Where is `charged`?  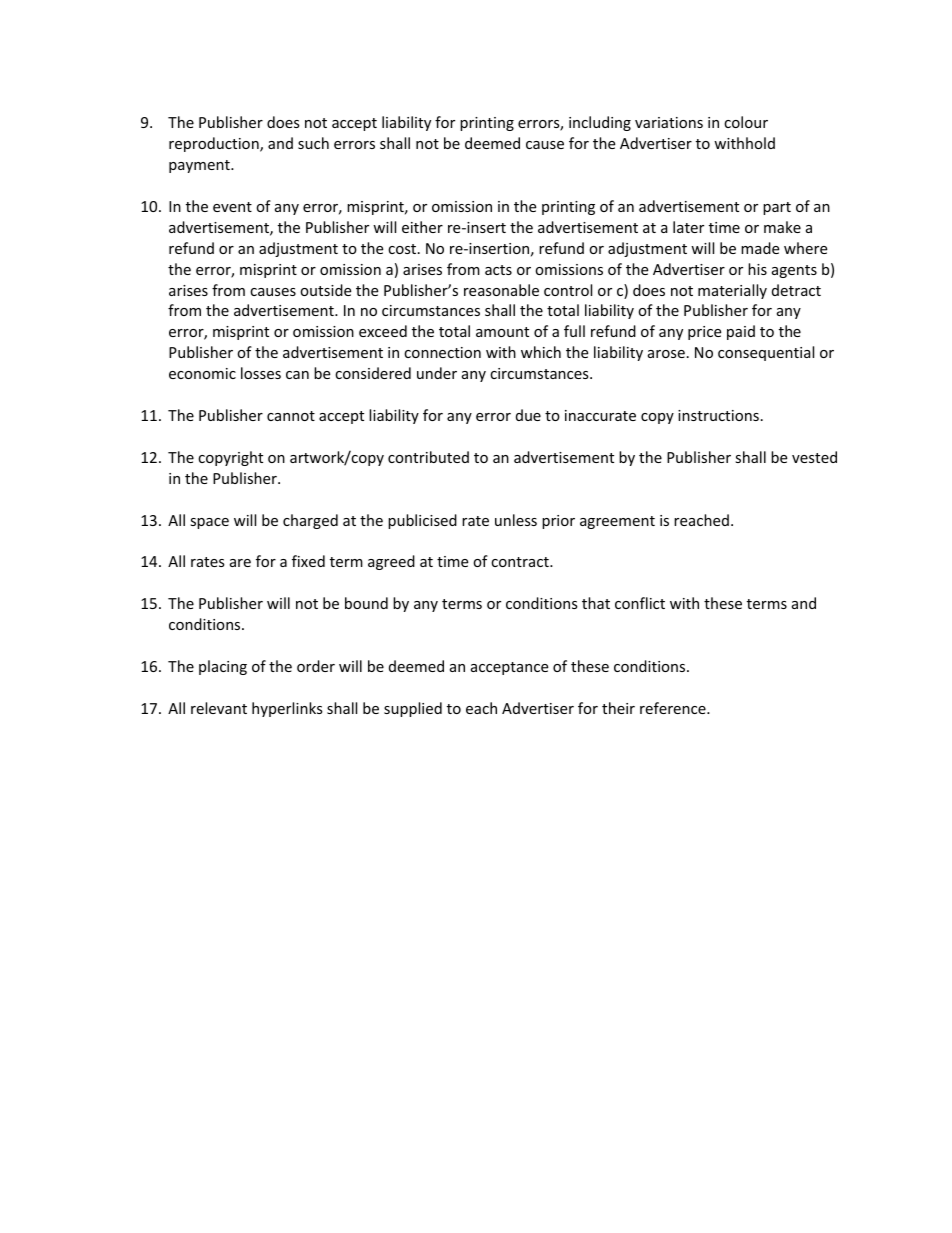
charged is located at coordinates (310, 521).
